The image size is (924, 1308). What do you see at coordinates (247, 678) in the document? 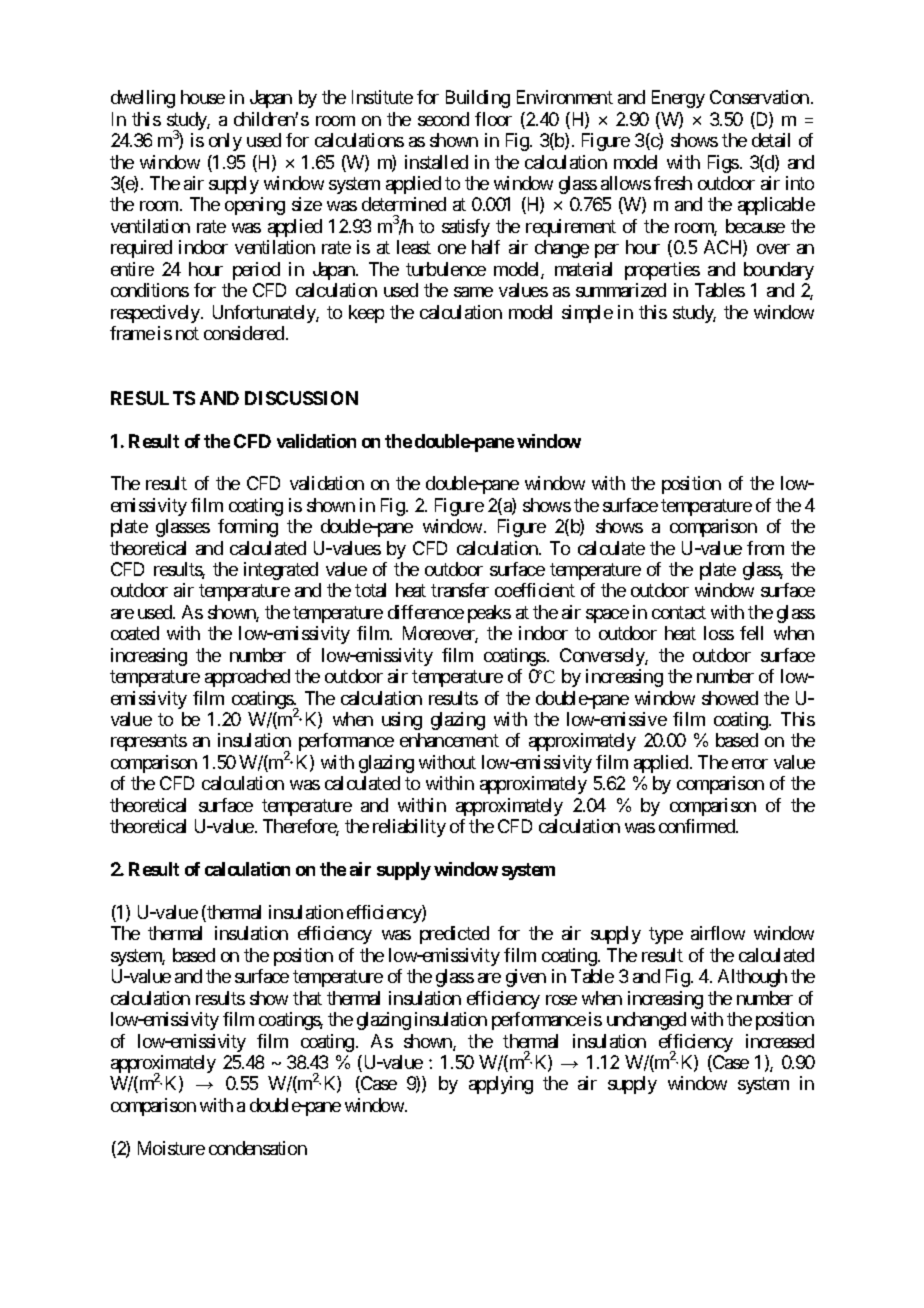
I see `approached` at bounding box center [247, 678].
